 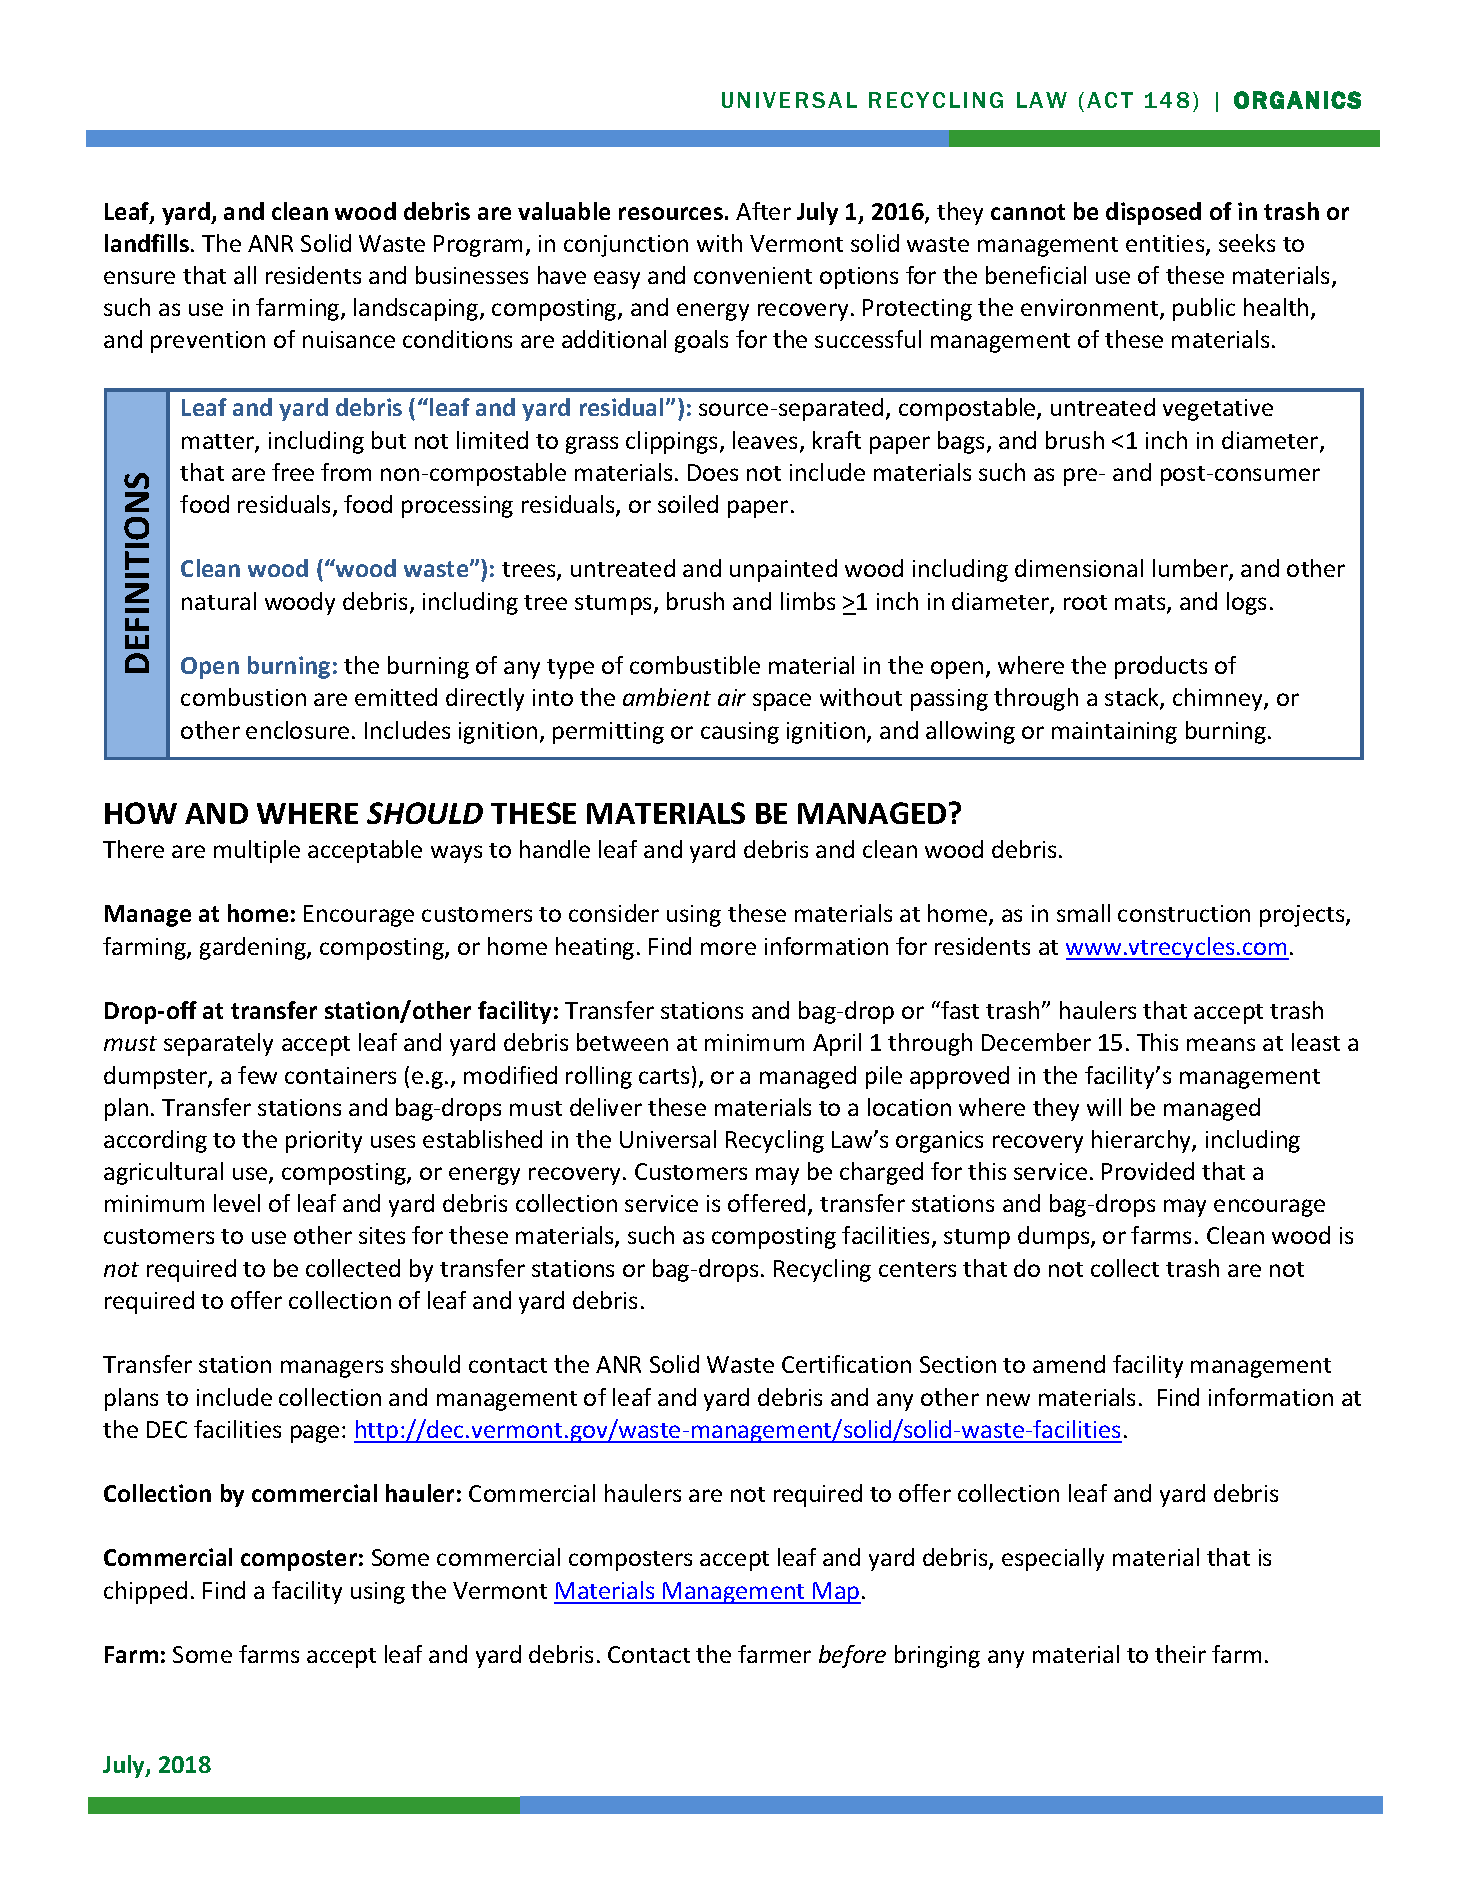 I want to click on convenient, so click(x=753, y=275).
